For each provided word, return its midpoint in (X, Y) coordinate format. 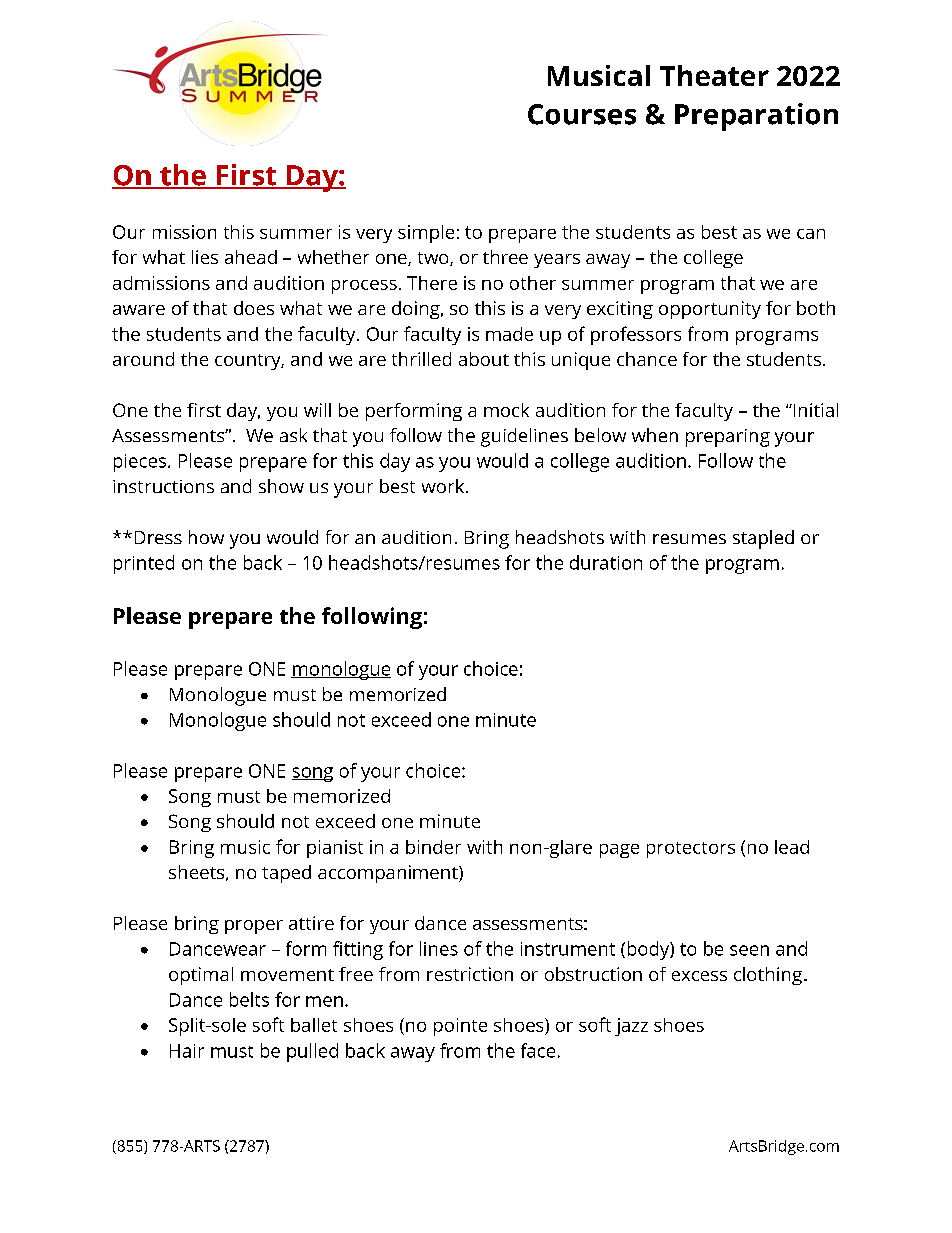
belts (249, 999)
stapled (763, 539)
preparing (728, 438)
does (254, 308)
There (432, 283)
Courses (582, 114)
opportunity (710, 310)
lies (205, 257)
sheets (198, 873)
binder (433, 847)
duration (606, 562)
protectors (691, 850)
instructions (163, 486)
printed (144, 564)
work (444, 486)
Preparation (756, 117)
